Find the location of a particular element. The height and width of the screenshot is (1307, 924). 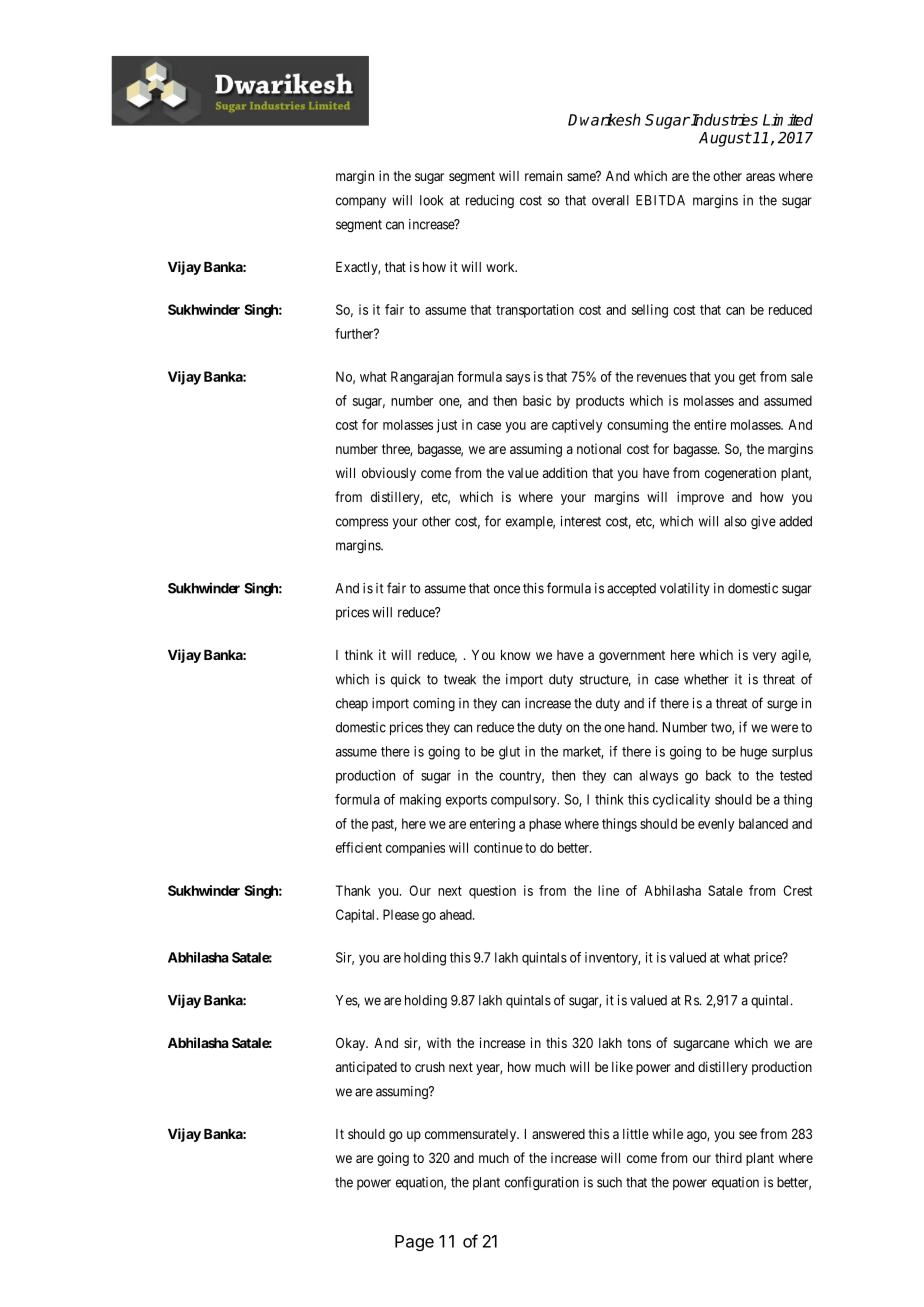

interest is located at coordinates (581, 521).
